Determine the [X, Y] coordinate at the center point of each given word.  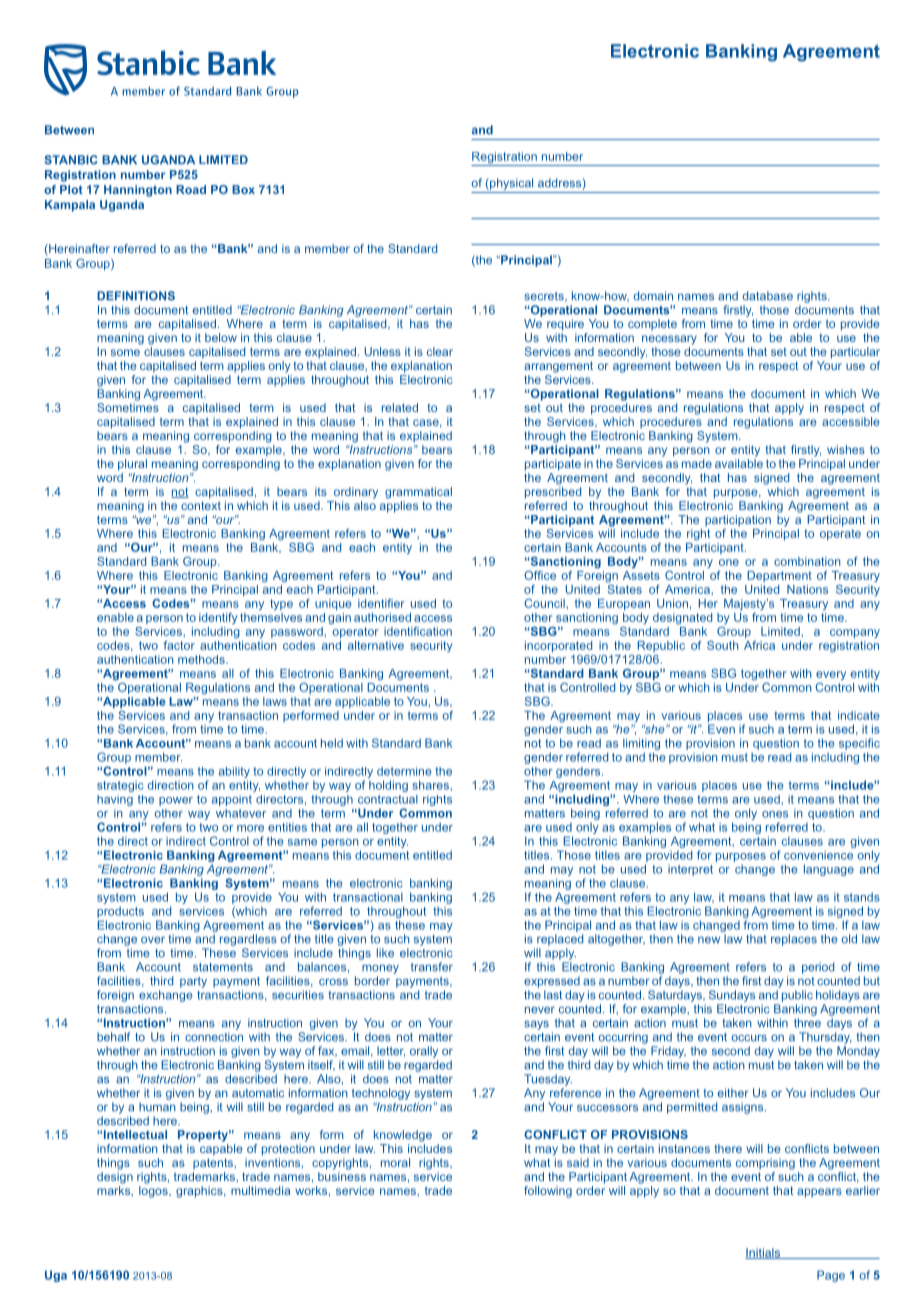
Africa [759, 645]
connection [214, 1037]
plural [132, 465]
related [400, 407]
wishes [846, 449]
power [176, 801]
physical [510, 184]
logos [154, 1192]
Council [545, 603]
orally [424, 1052]
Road [191, 189]
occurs [749, 1038]
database [768, 296]
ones [775, 814]
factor [179, 645]
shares [431, 785]
